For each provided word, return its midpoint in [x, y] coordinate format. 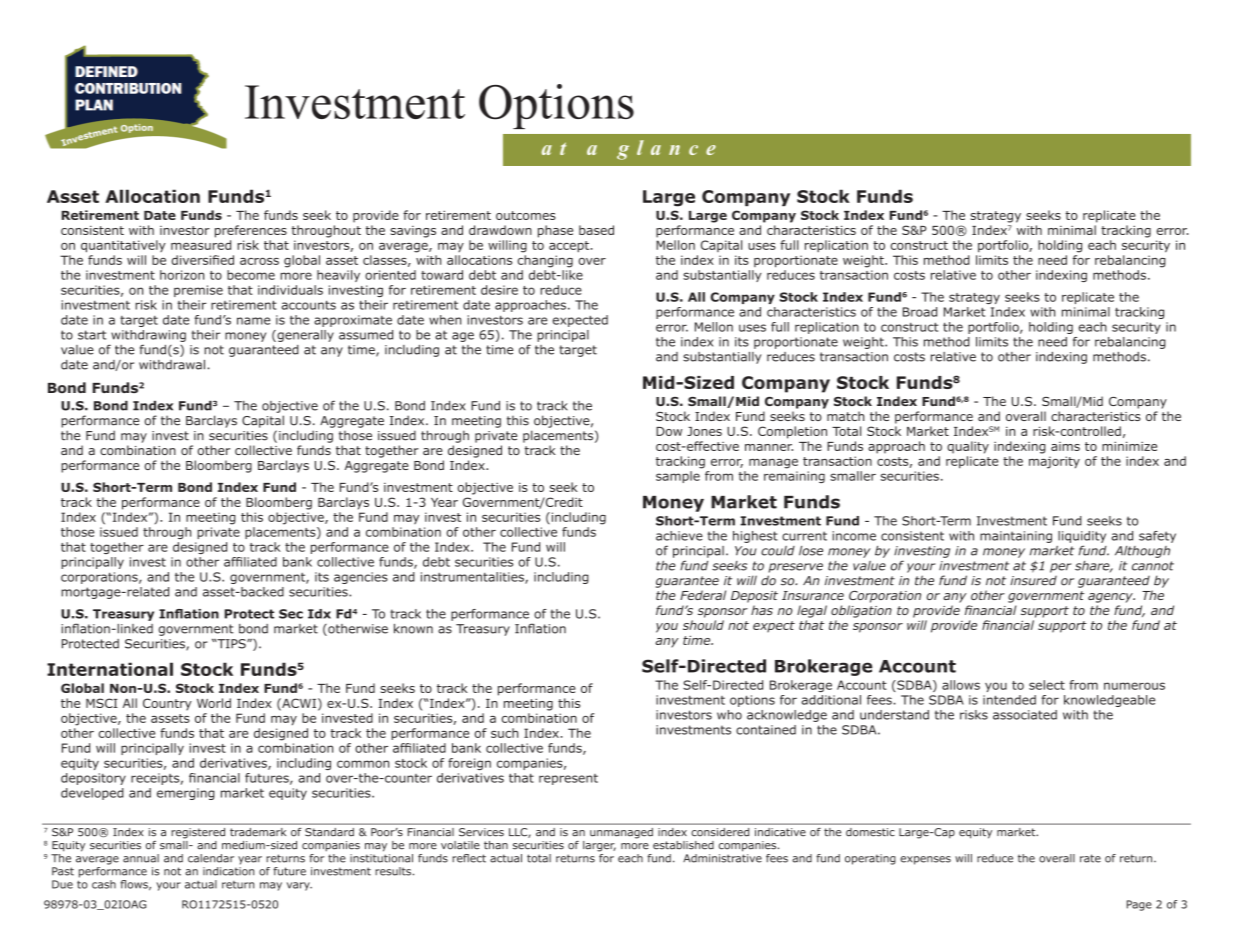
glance [666, 150]
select [1047, 685]
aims [1065, 446]
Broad [920, 312]
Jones [704, 431]
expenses [925, 860]
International [110, 669]
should [703, 625]
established [683, 845]
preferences [251, 231]
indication [228, 871]
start [92, 335]
